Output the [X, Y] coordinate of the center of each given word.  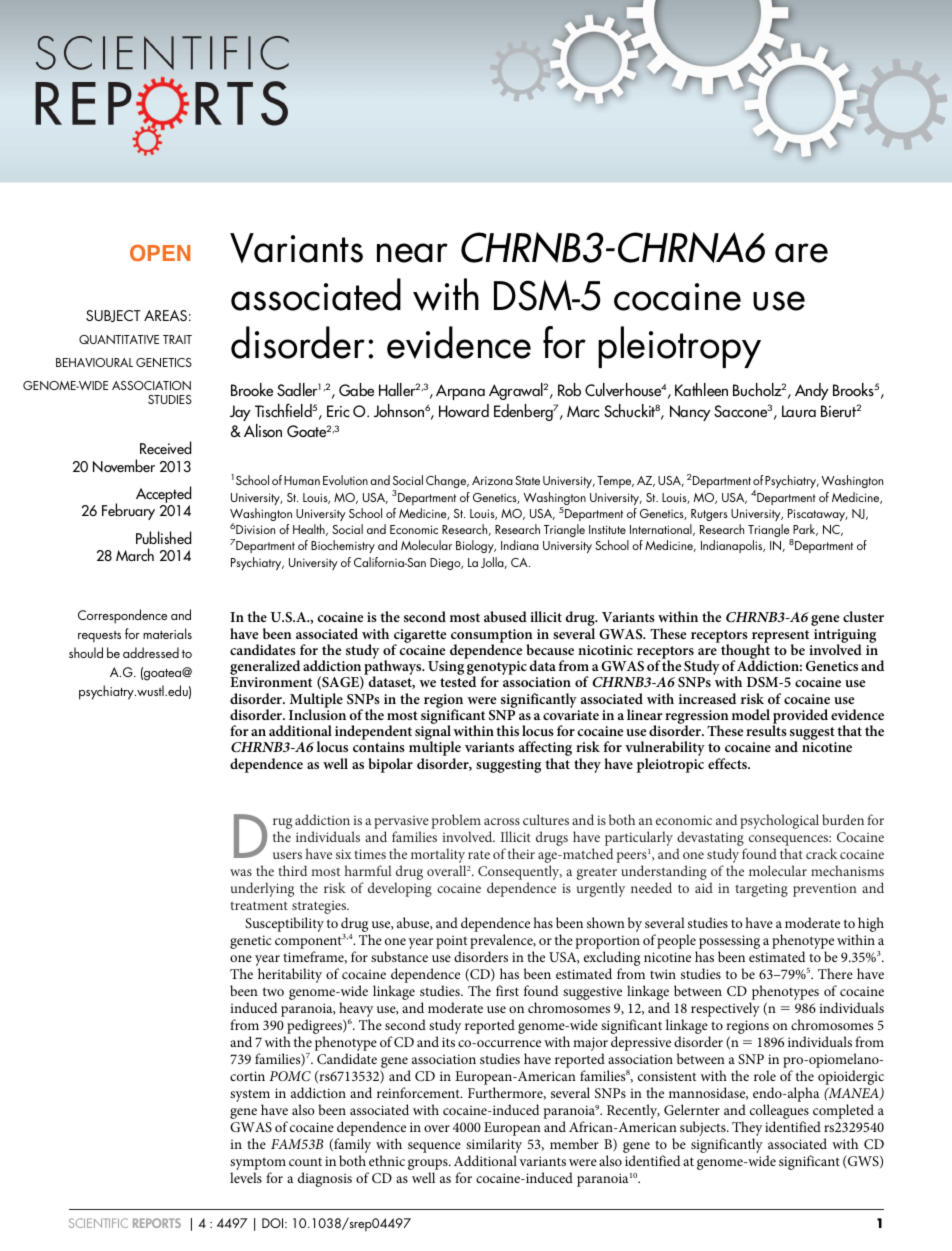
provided [800, 717]
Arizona [492, 480]
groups [429, 1166]
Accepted [163, 496]
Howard [464, 410]
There [835, 973]
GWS [863, 1162]
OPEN [160, 253]
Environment [271, 682]
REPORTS [157, 1223]
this [507, 730]
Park [805, 530]
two [273, 991]
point [451, 942]
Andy [812, 391]
